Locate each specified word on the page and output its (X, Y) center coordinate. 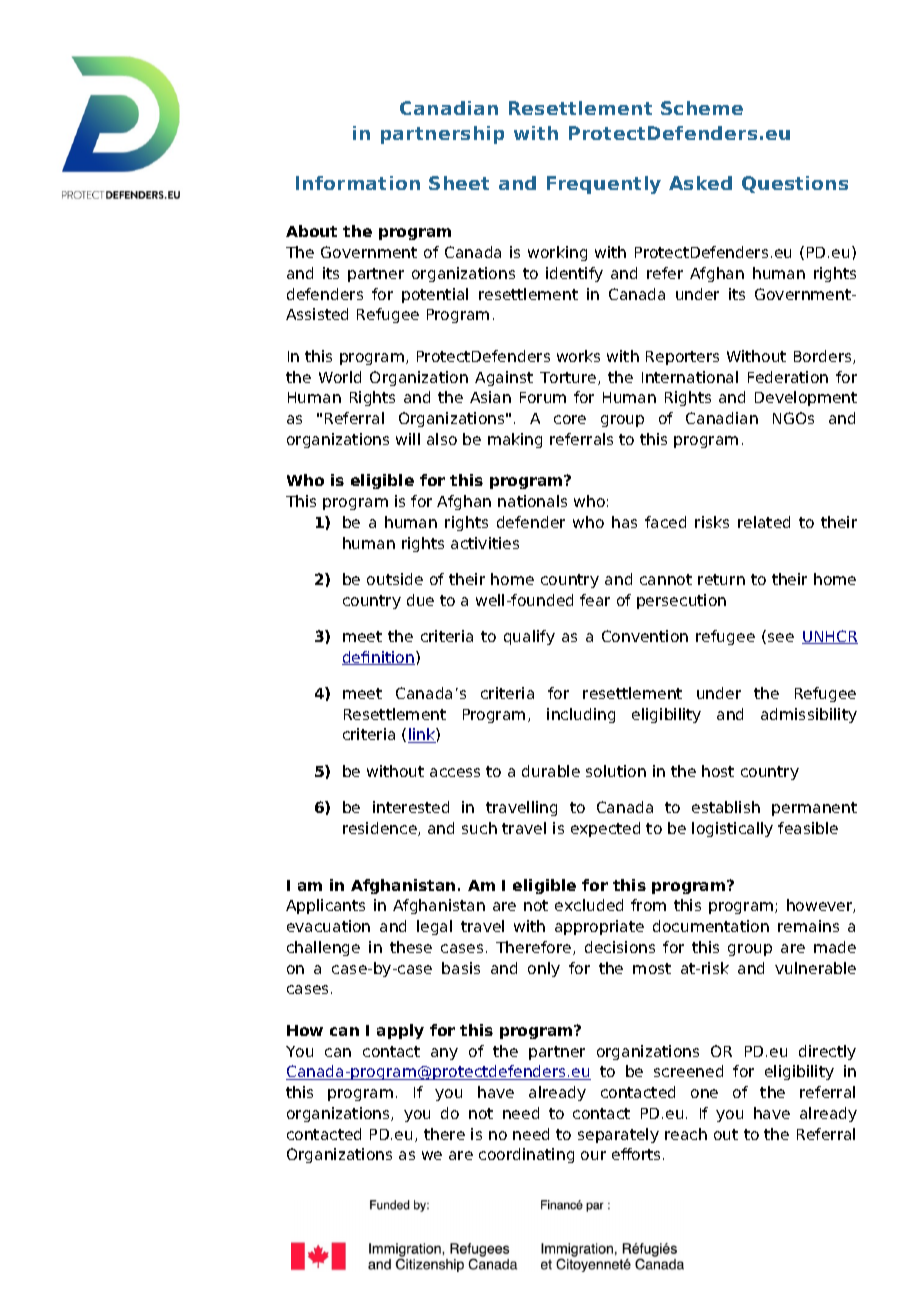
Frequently (604, 185)
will (408, 439)
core (570, 419)
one (704, 1093)
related (764, 522)
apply (400, 1031)
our (593, 1155)
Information (358, 183)
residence (381, 829)
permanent (814, 809)
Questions (795, 184)
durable (551, 771)
